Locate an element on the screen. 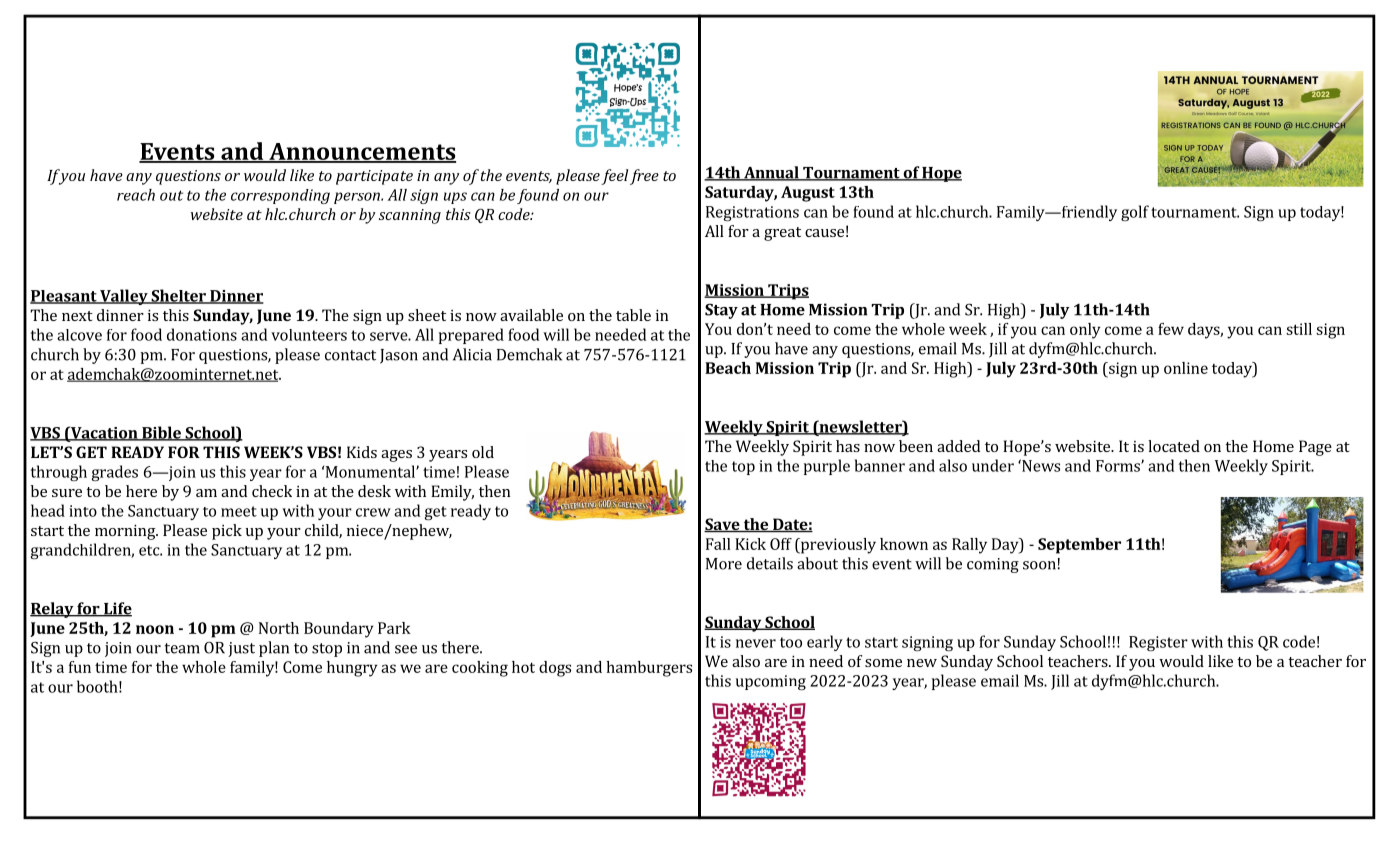 The height and width of the screenshot is (850, 1400). reach is located at coordinates (136, 195).
